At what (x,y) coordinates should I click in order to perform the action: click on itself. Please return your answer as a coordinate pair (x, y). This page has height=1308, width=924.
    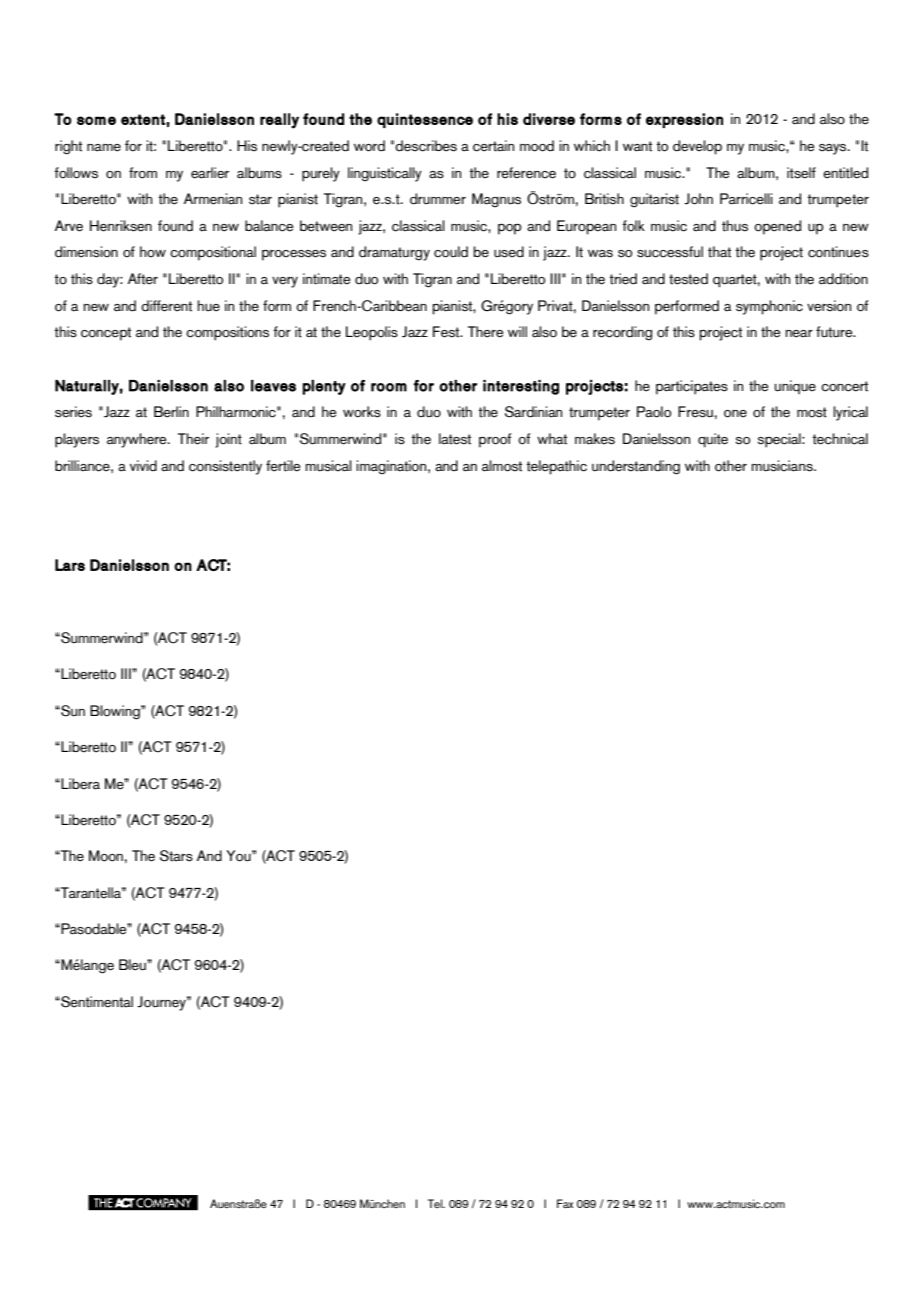
    Looking at the image, I should click on (801, 173).
